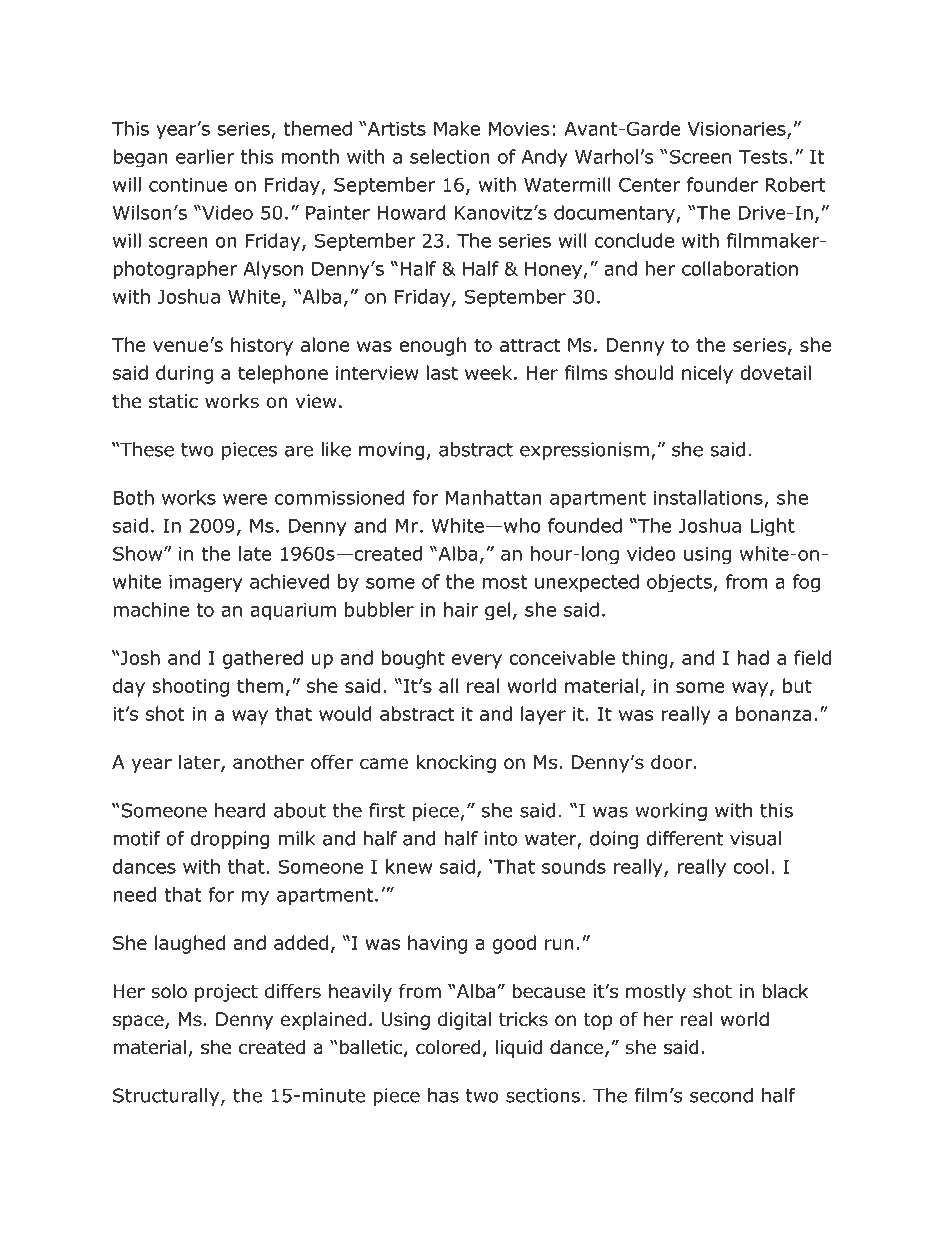  I want to click on Tests, so click(763, 157).
